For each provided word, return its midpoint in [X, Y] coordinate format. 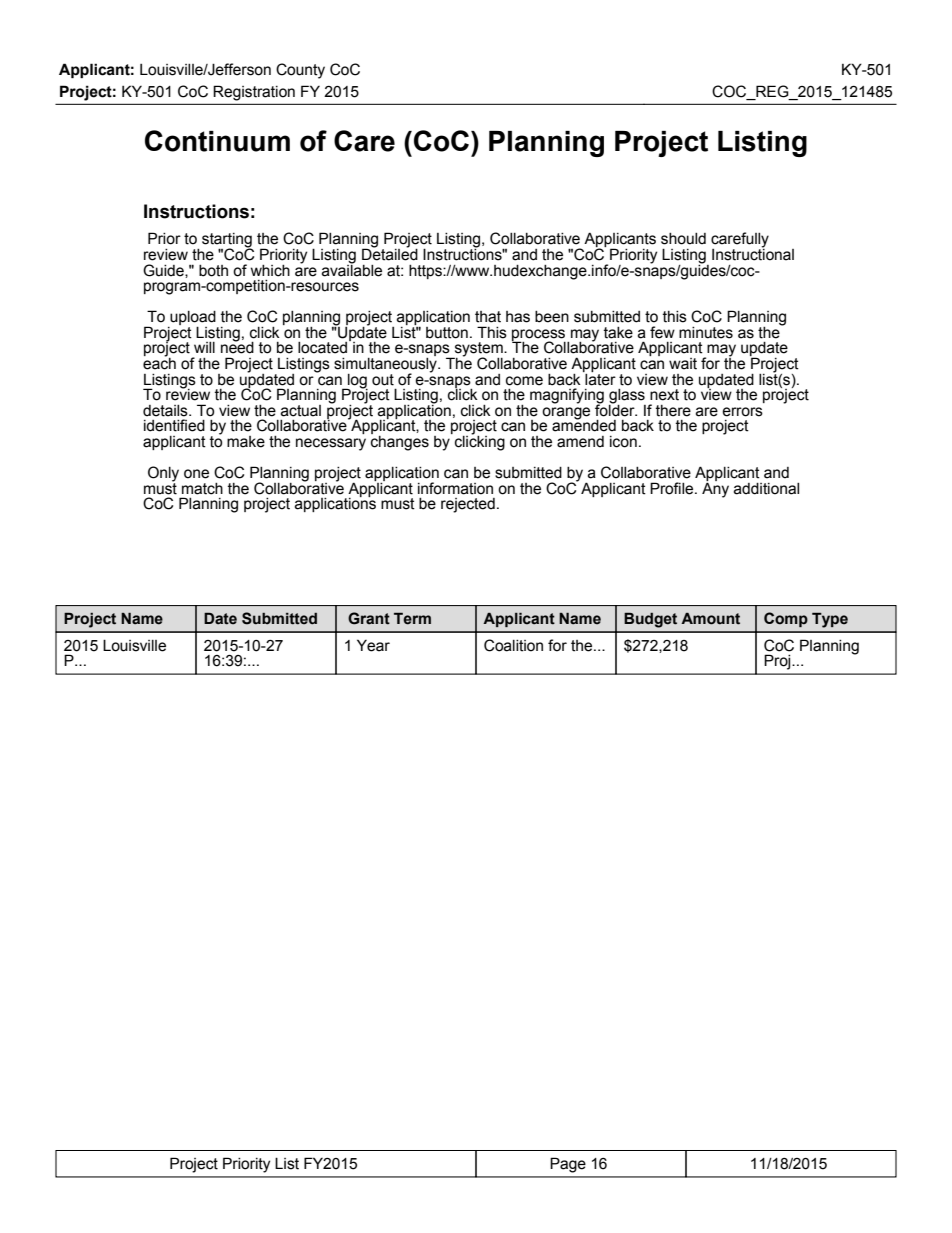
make [246, 442]
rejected [468, 505]
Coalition [513, 645]
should [683, 239]
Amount [710, 619]
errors [742, 412]
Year [373, 645]
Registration [254, 93]
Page [568, 1165]
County [300, 71]
